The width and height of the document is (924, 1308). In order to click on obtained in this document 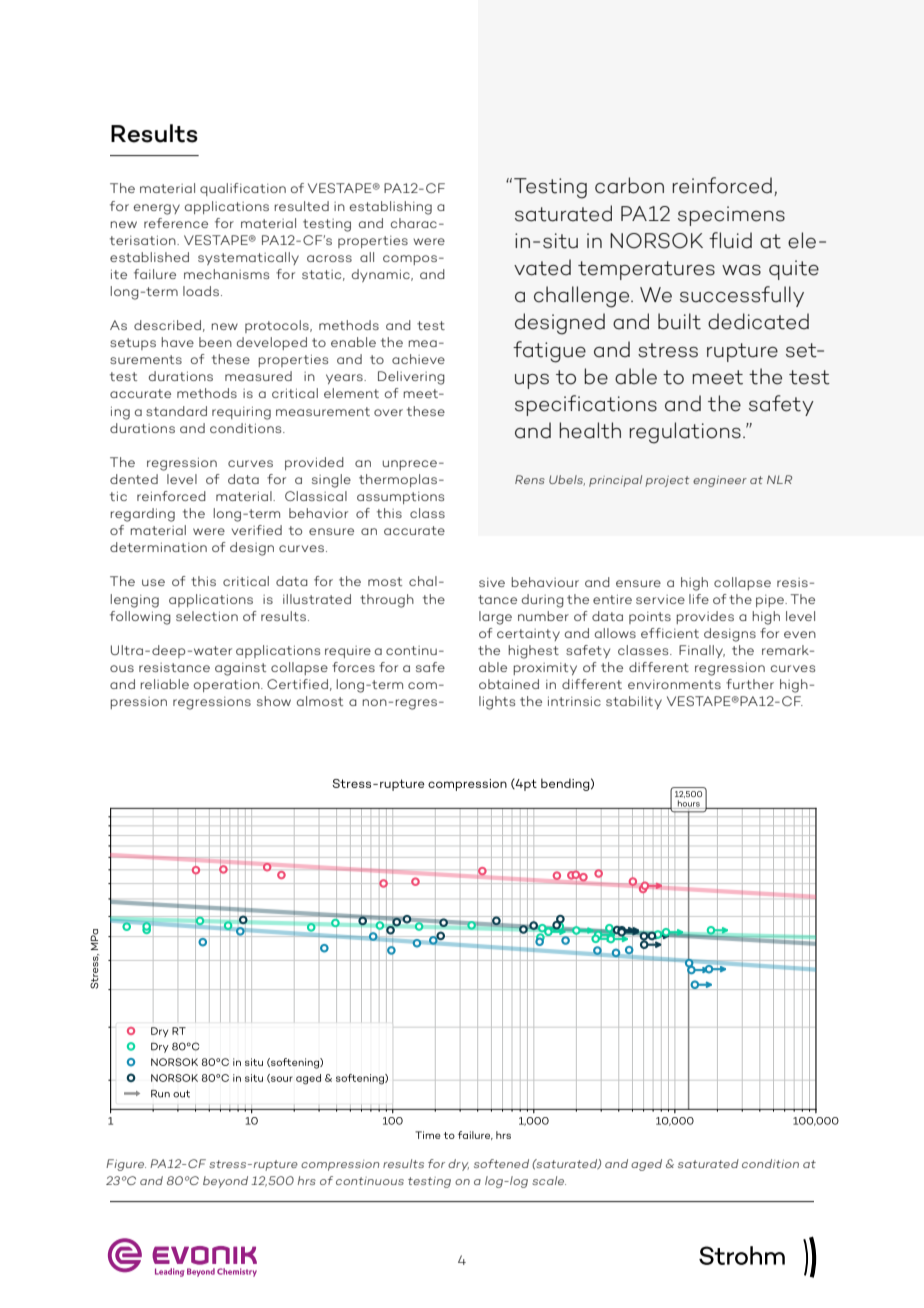, I will do `click(509, 684)`.
